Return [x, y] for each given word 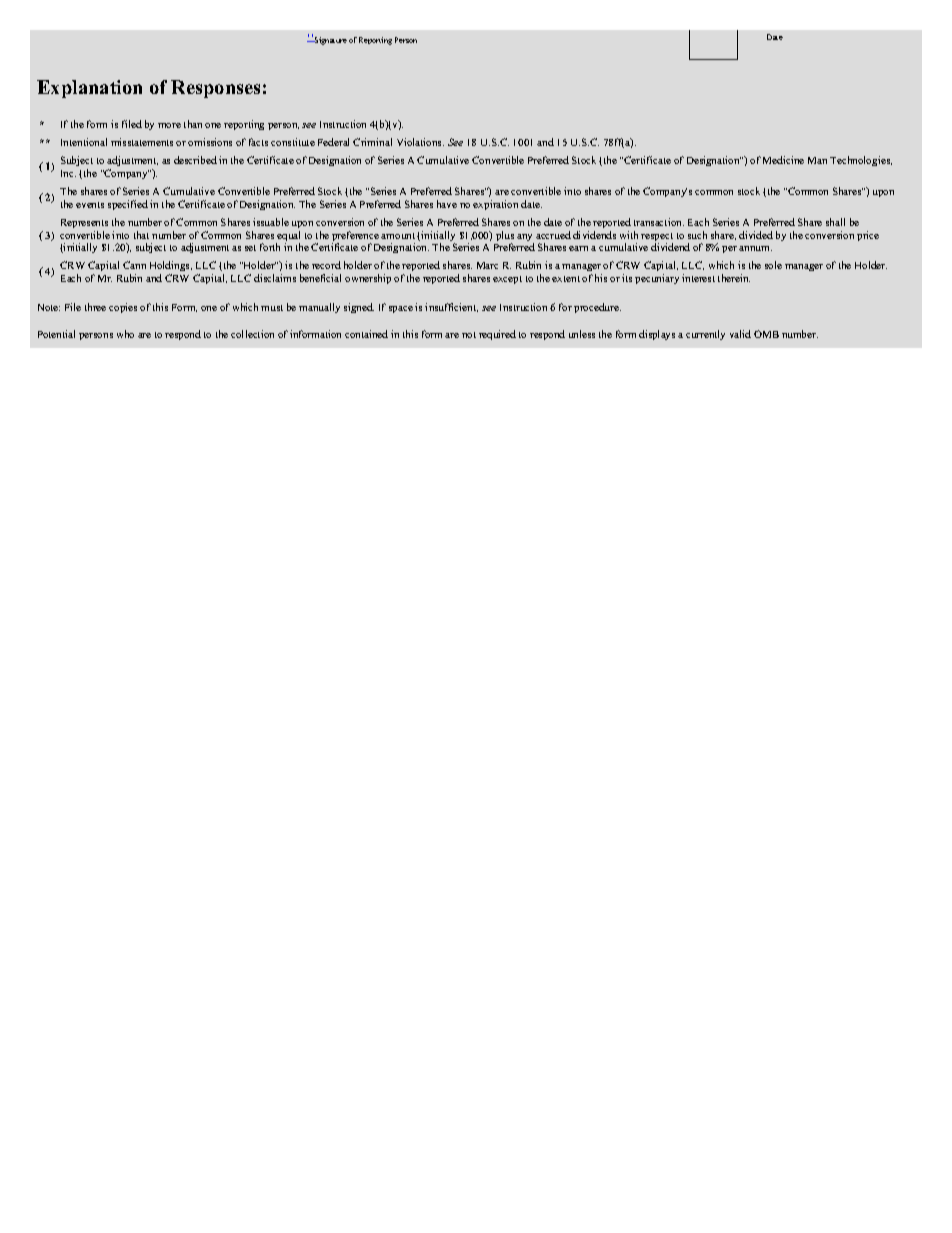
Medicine [783, 160]
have [447, 204]
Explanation [89, 89]
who [125, 334]
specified [128, 205]
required [497, 335]
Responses [215, 89]
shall [835, 222]
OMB [766, 334]
